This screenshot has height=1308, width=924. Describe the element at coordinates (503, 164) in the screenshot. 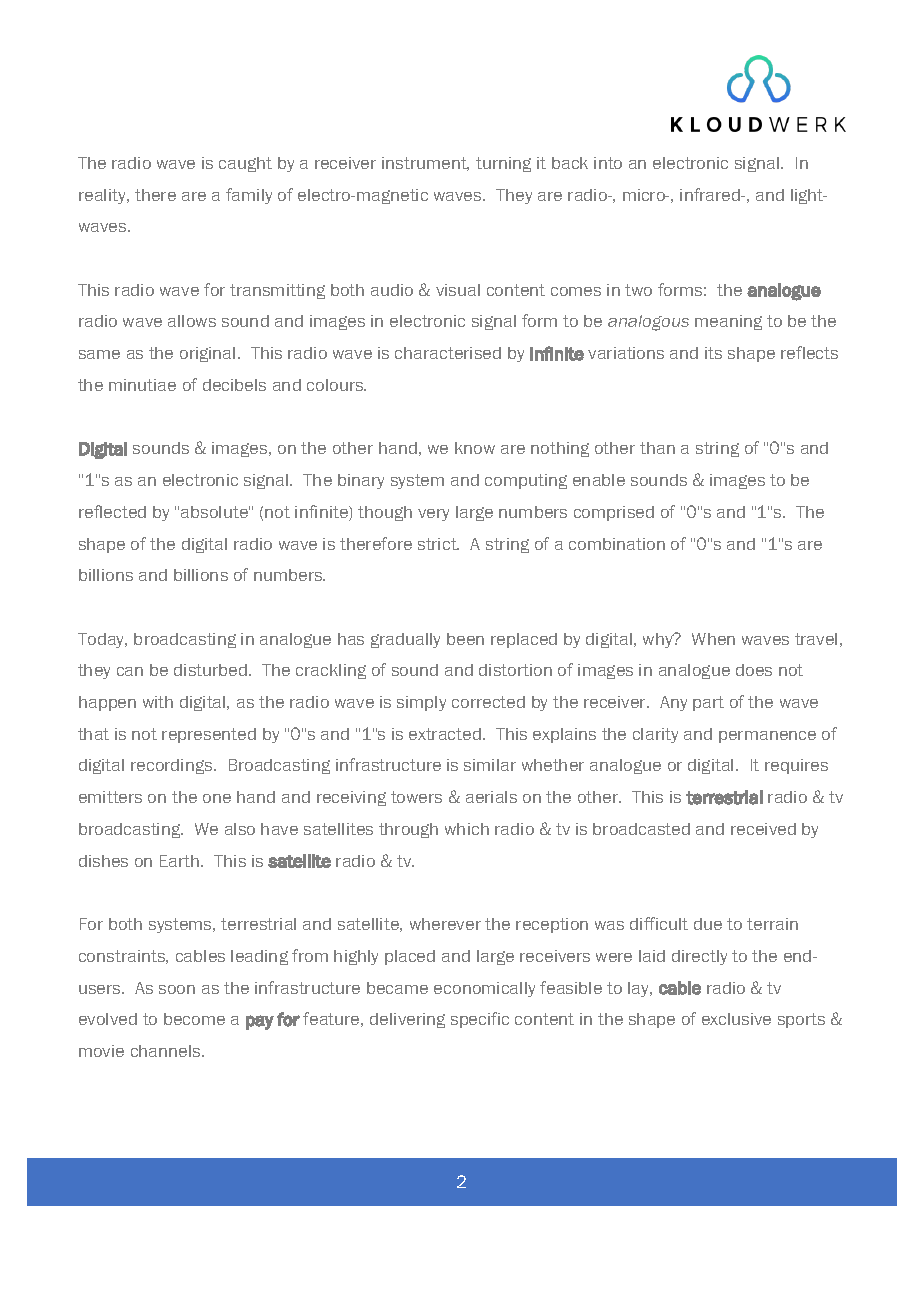

I see `turning` at that location.
